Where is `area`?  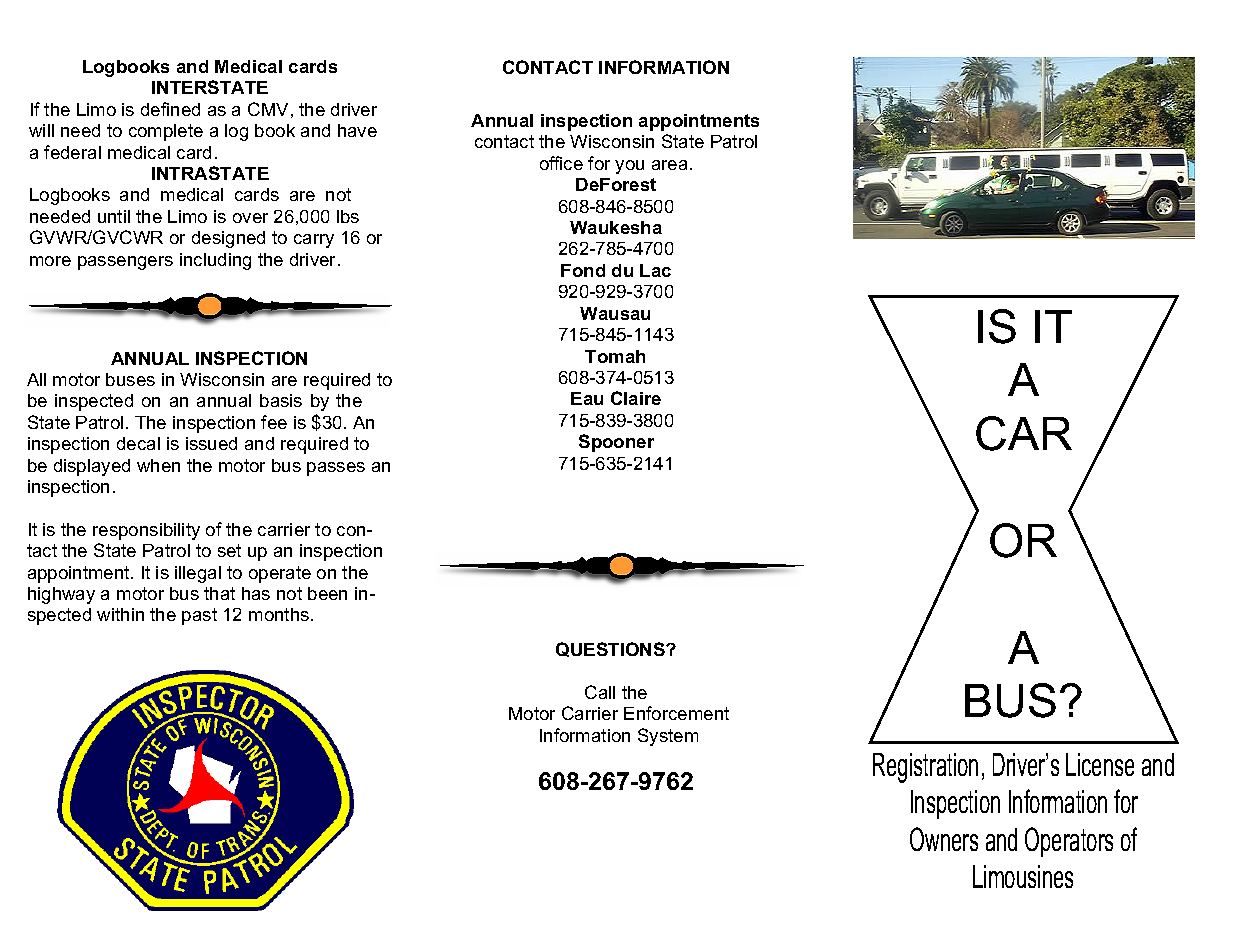
area is located at coordinates (669, 165).
